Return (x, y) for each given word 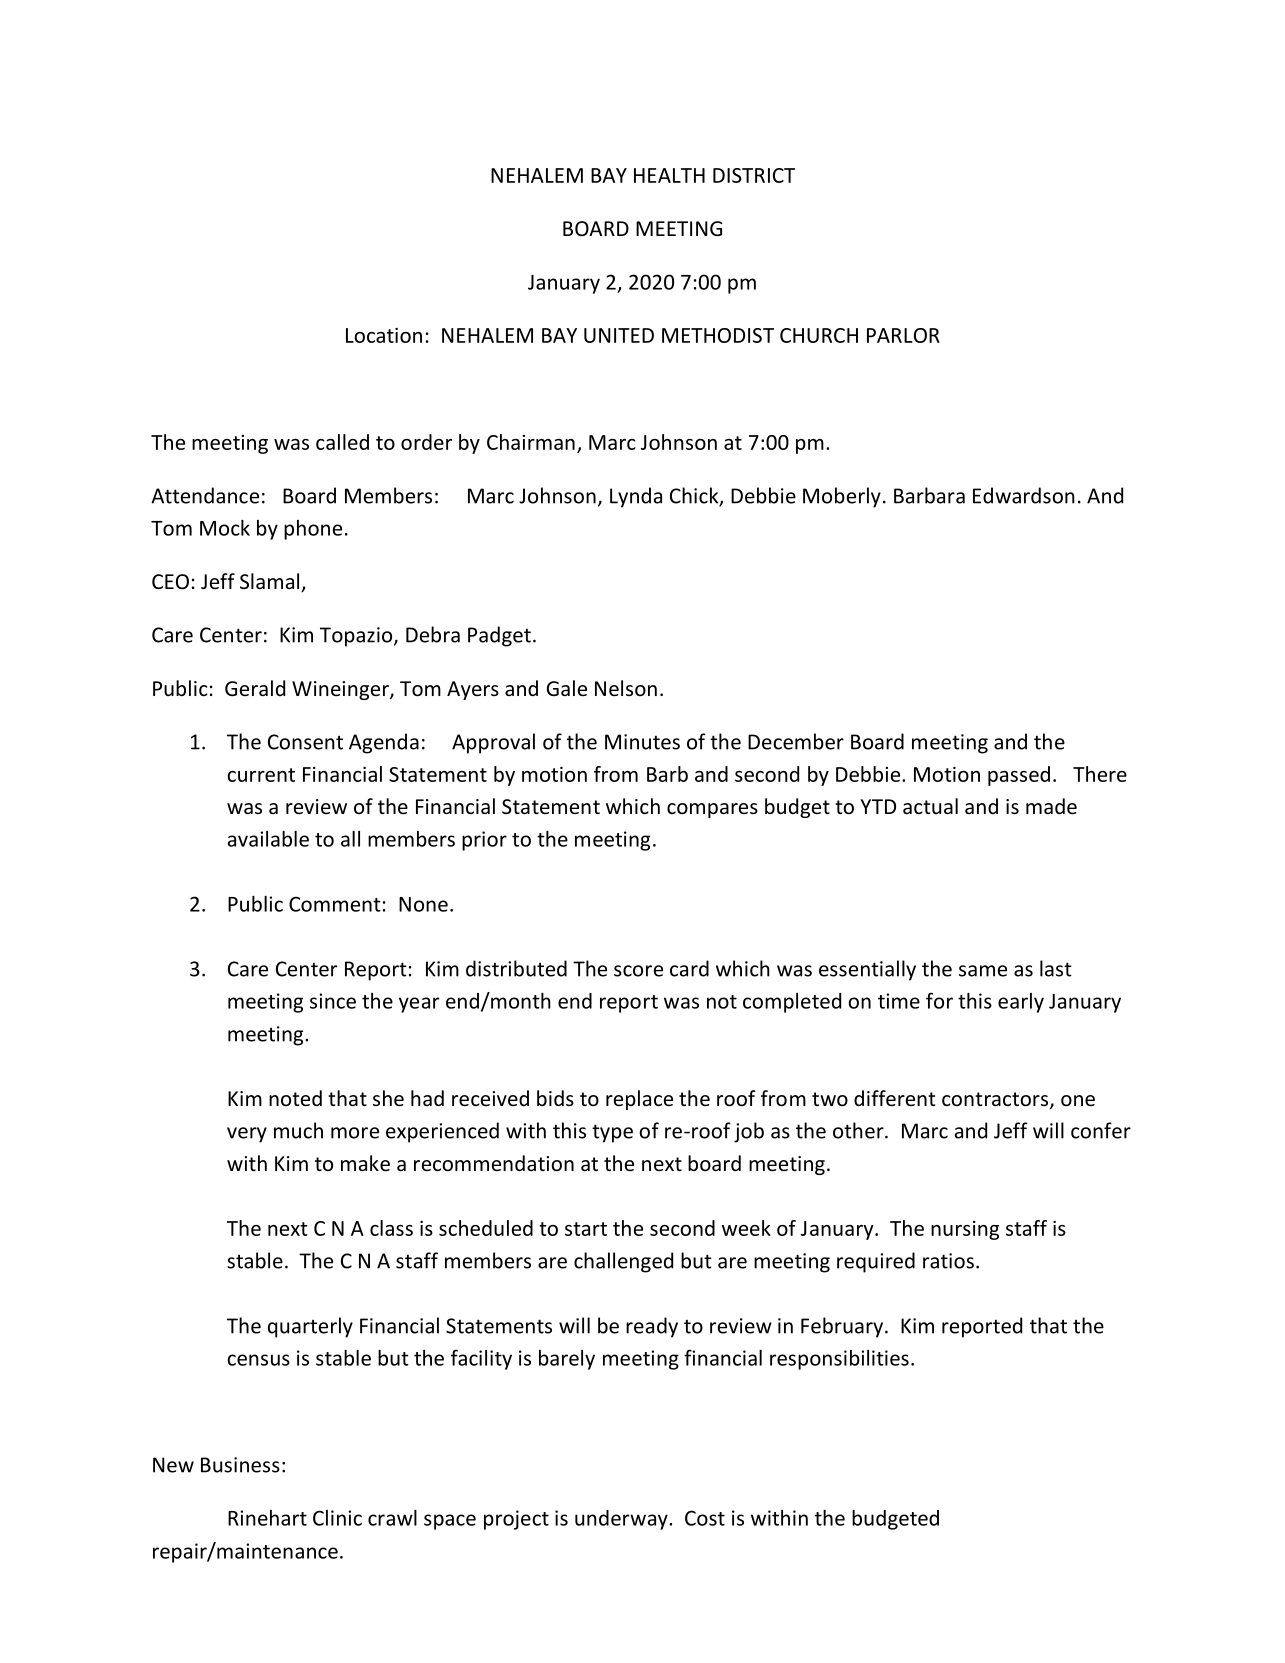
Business (240, 1465)
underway (622, 1520)
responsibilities (839, 1360)
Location (384, 335)
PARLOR (903, 335)
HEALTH (669, 175)
